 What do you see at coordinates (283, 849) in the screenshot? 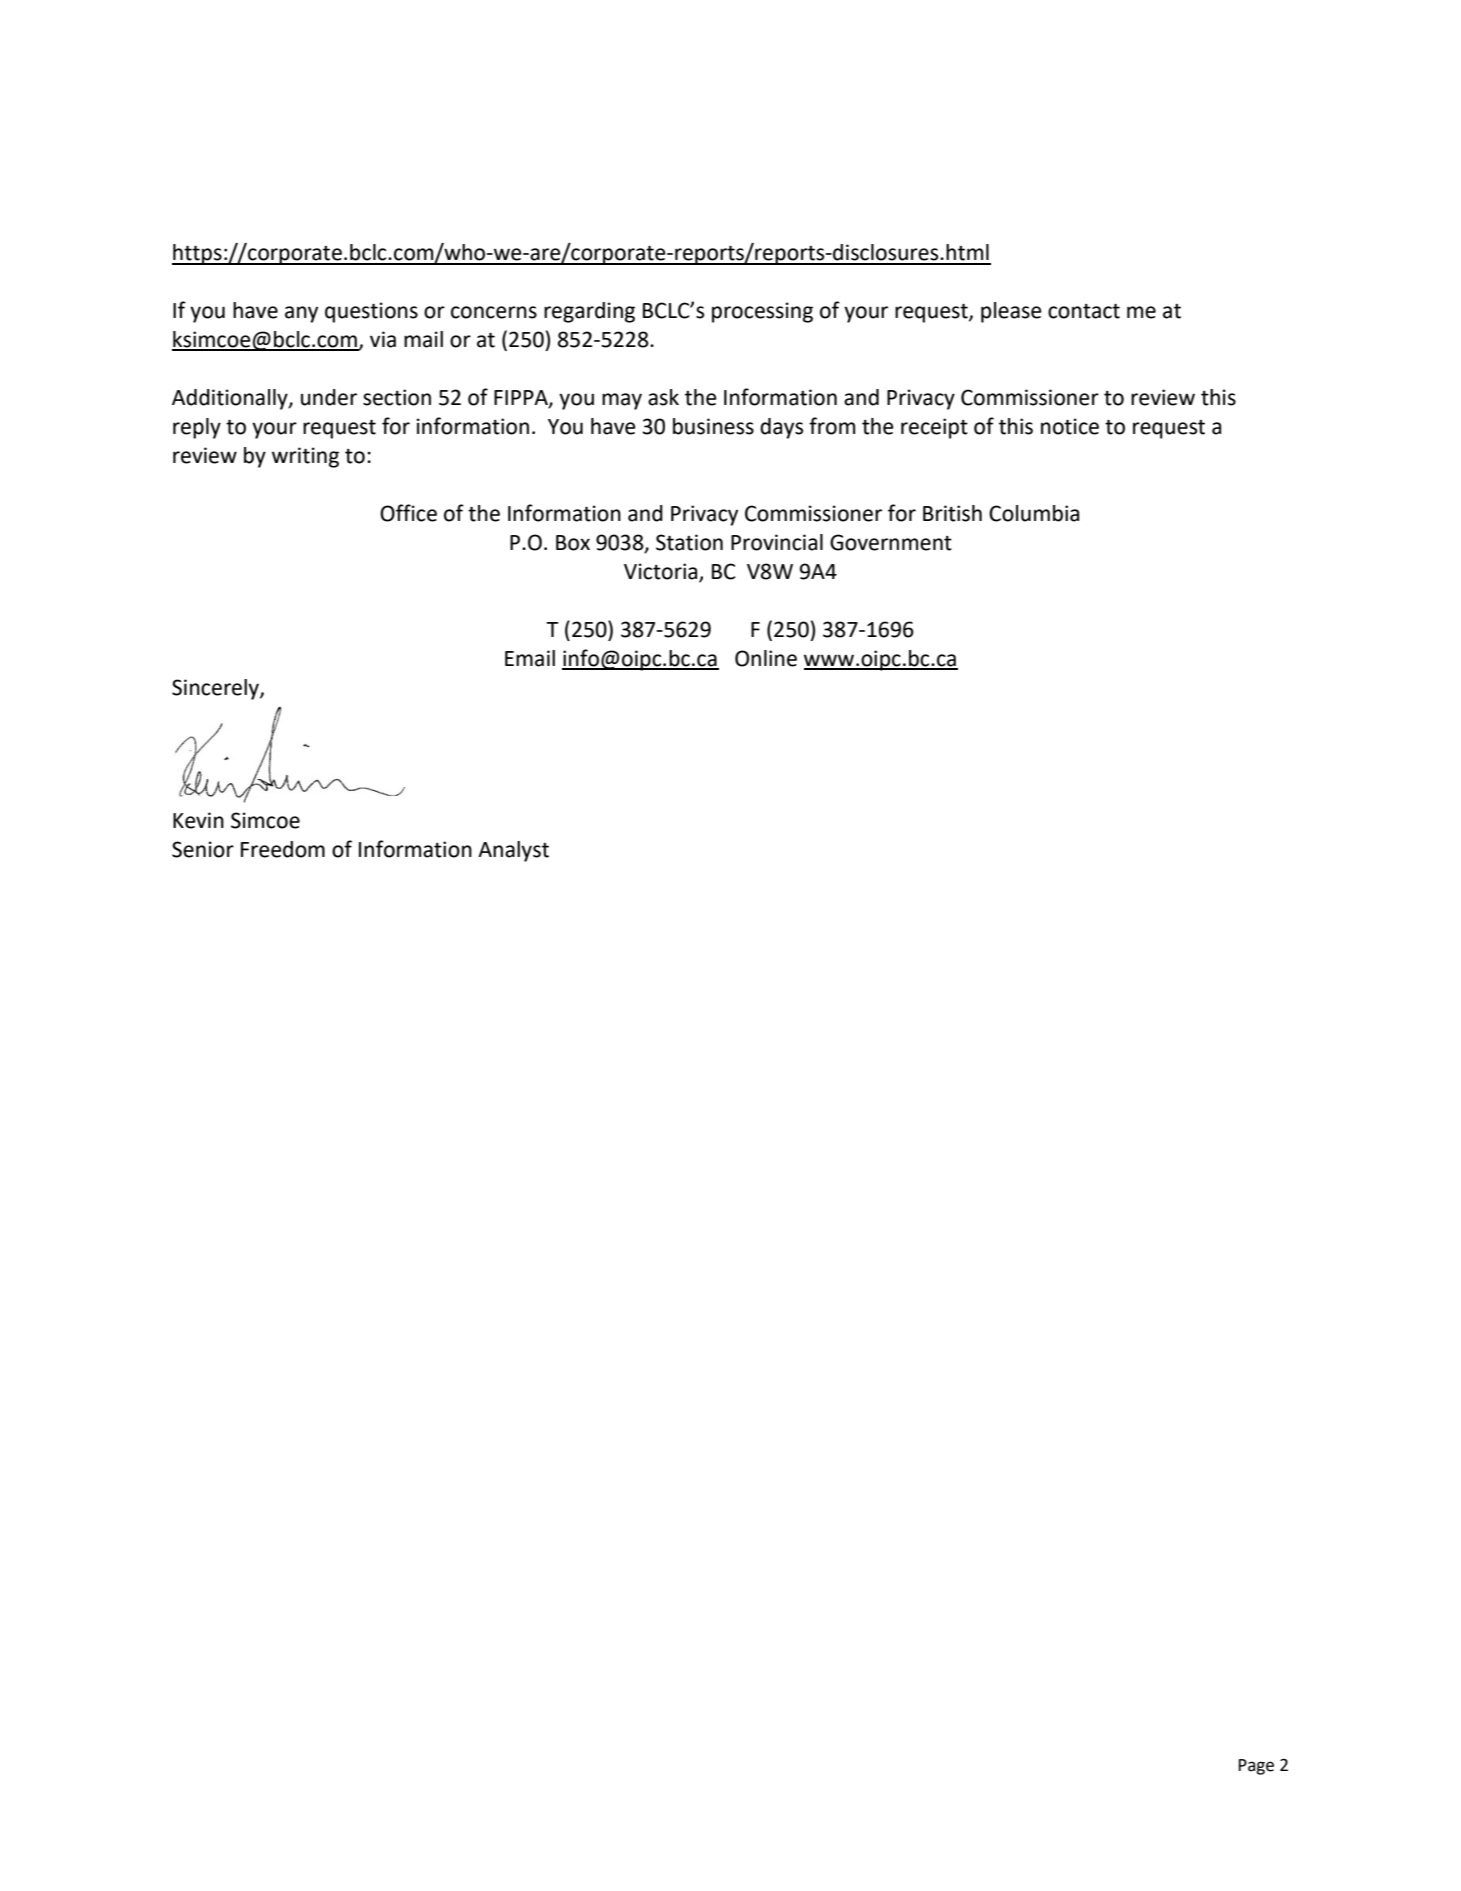
I see `Freedom` at bounding box center [283, 849].
